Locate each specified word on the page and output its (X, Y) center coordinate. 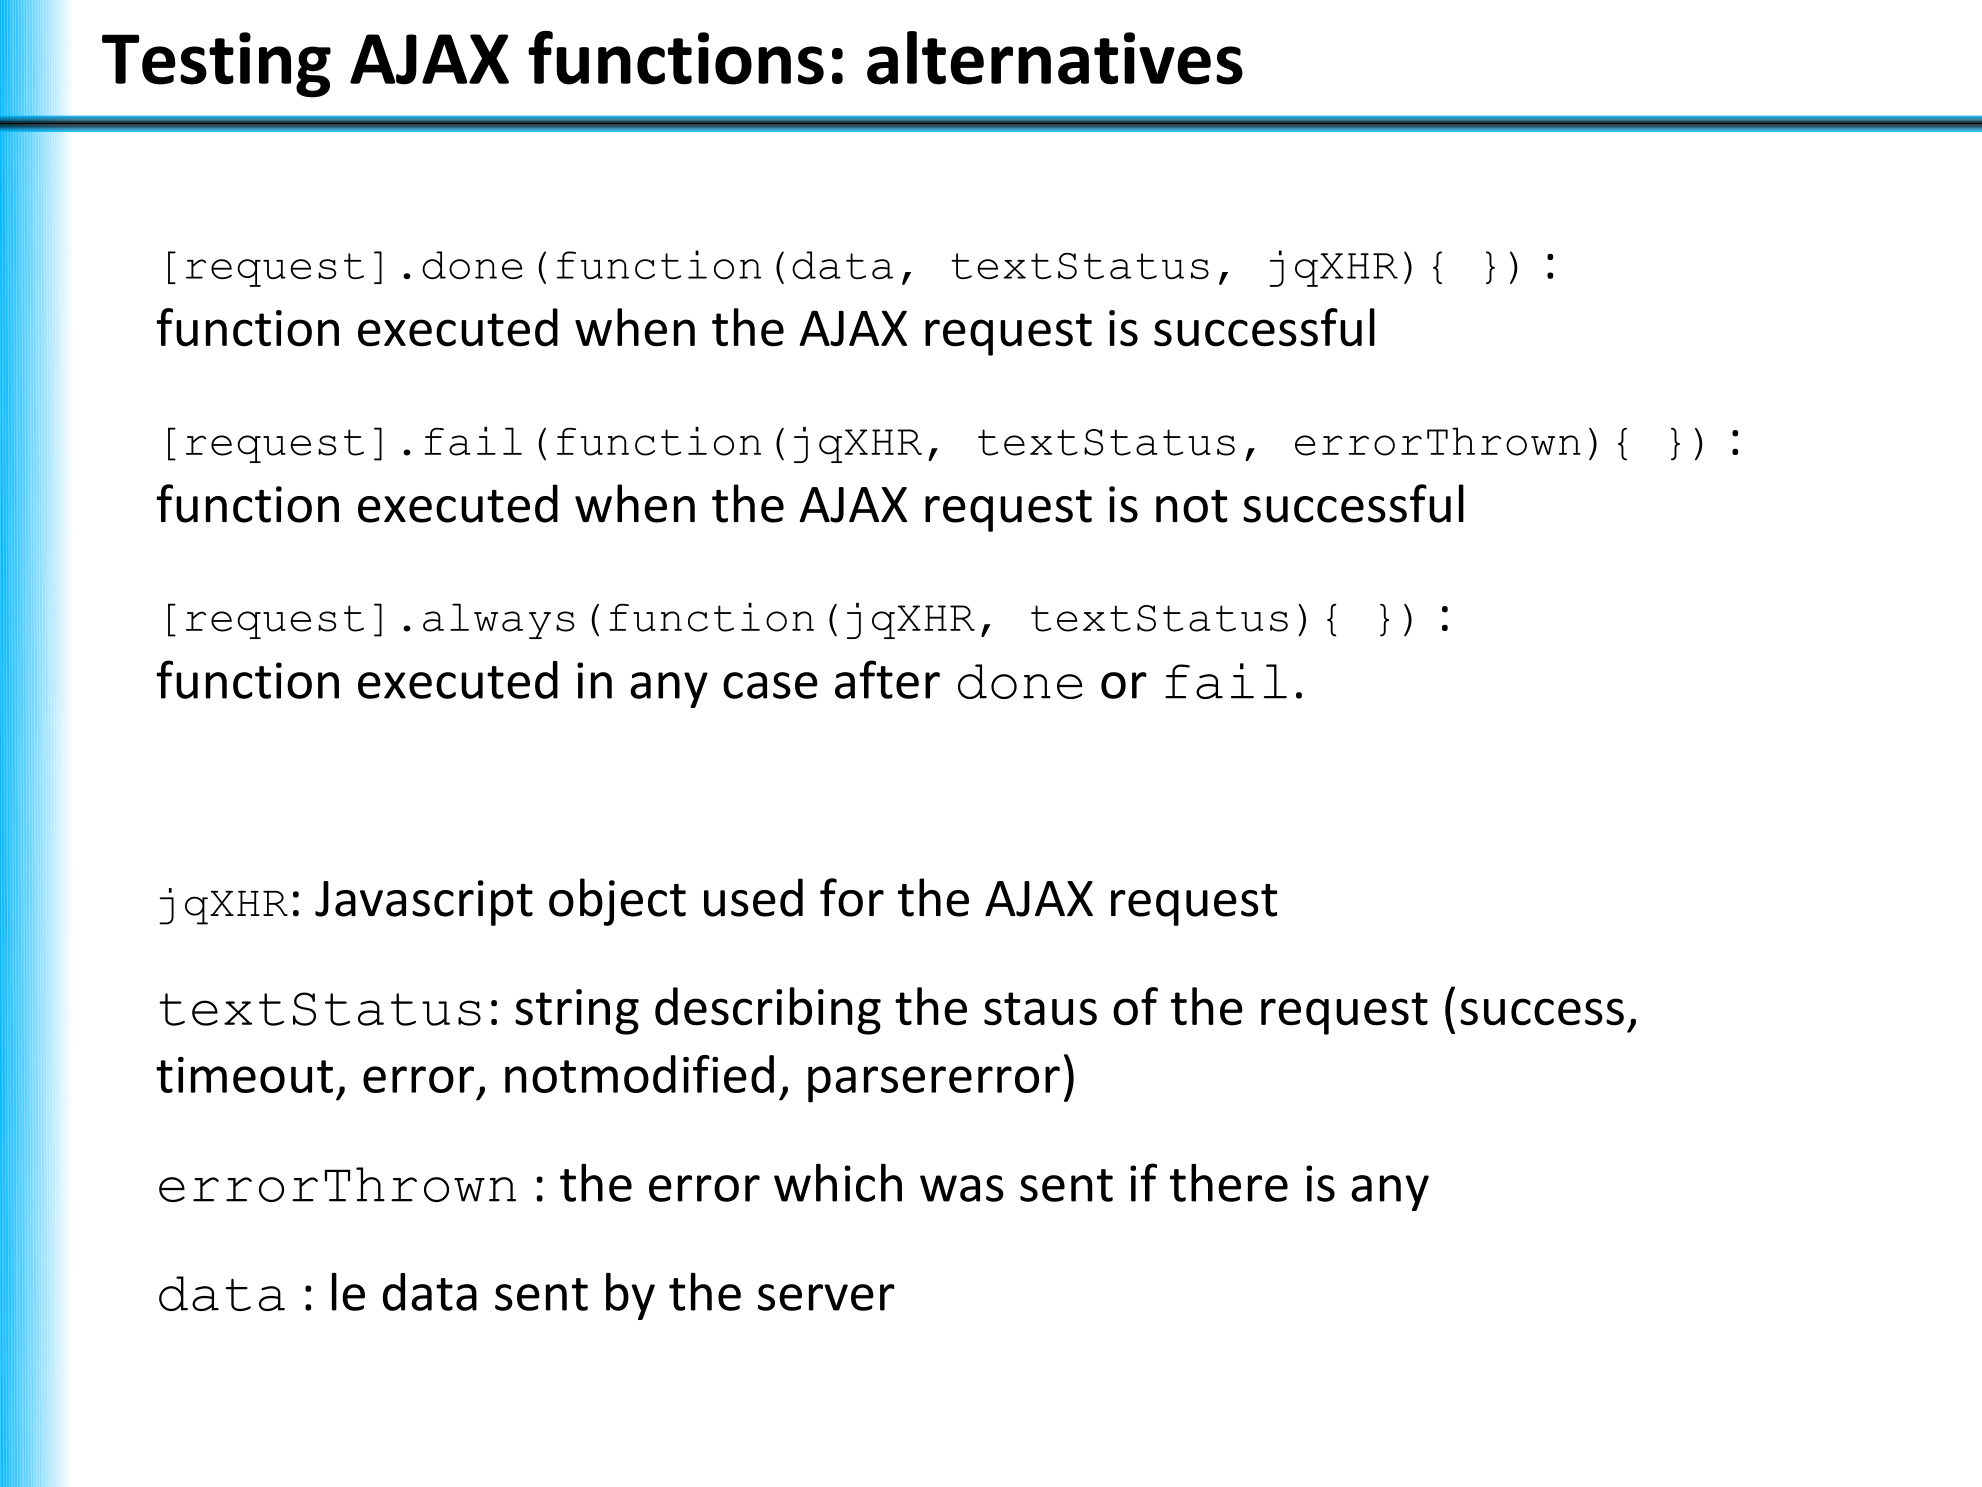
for (852, 897)
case (770, 685)
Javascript (424, 903)
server (826, 1297)
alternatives (1055, 58)
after (887, 679)
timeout (244, 1075)
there (1229, 1182)
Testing (216, 65)
